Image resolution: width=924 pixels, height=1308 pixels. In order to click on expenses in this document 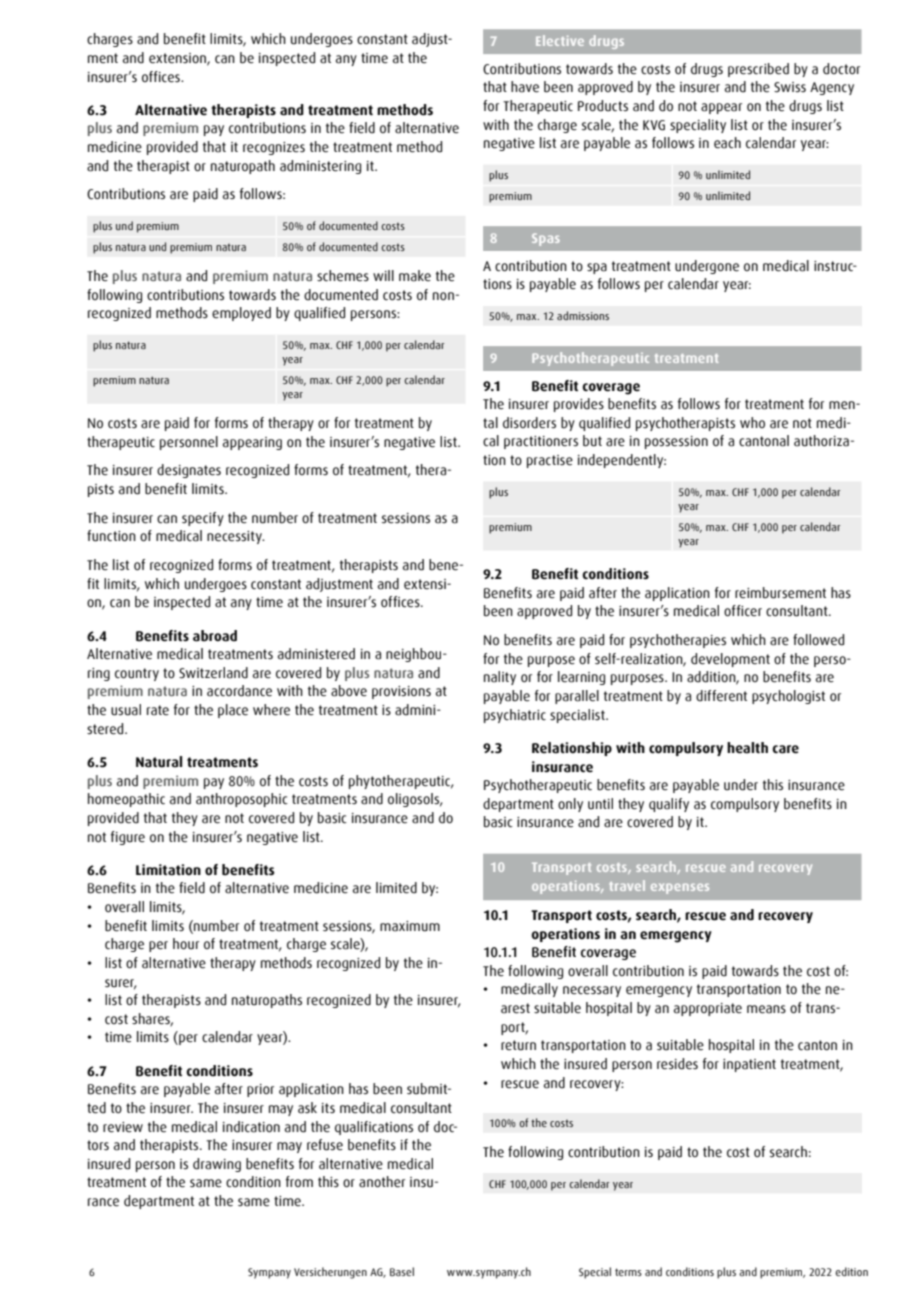, I will do `click(680, 888)`.
